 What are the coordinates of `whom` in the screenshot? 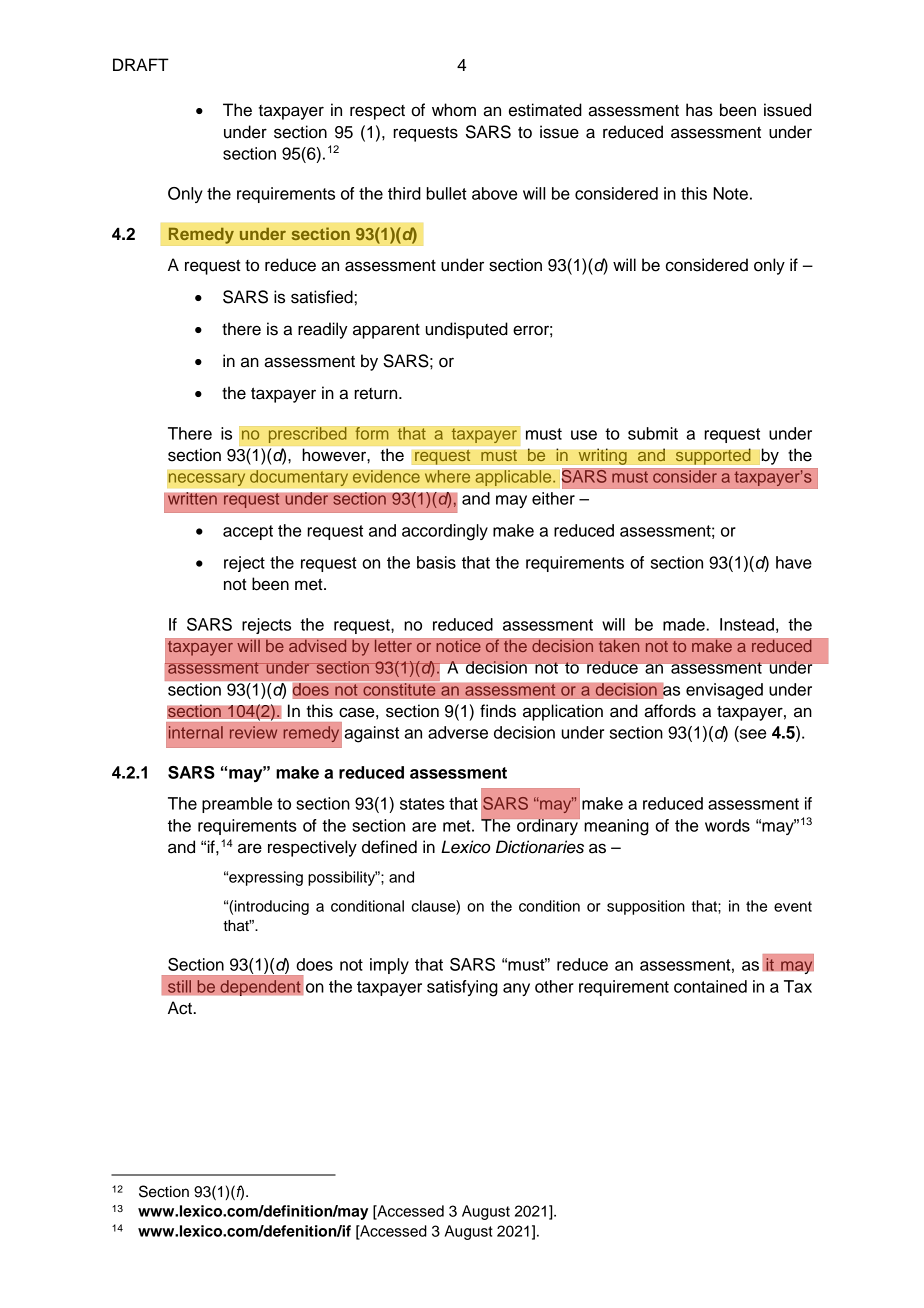 It's located at (454, 110).
